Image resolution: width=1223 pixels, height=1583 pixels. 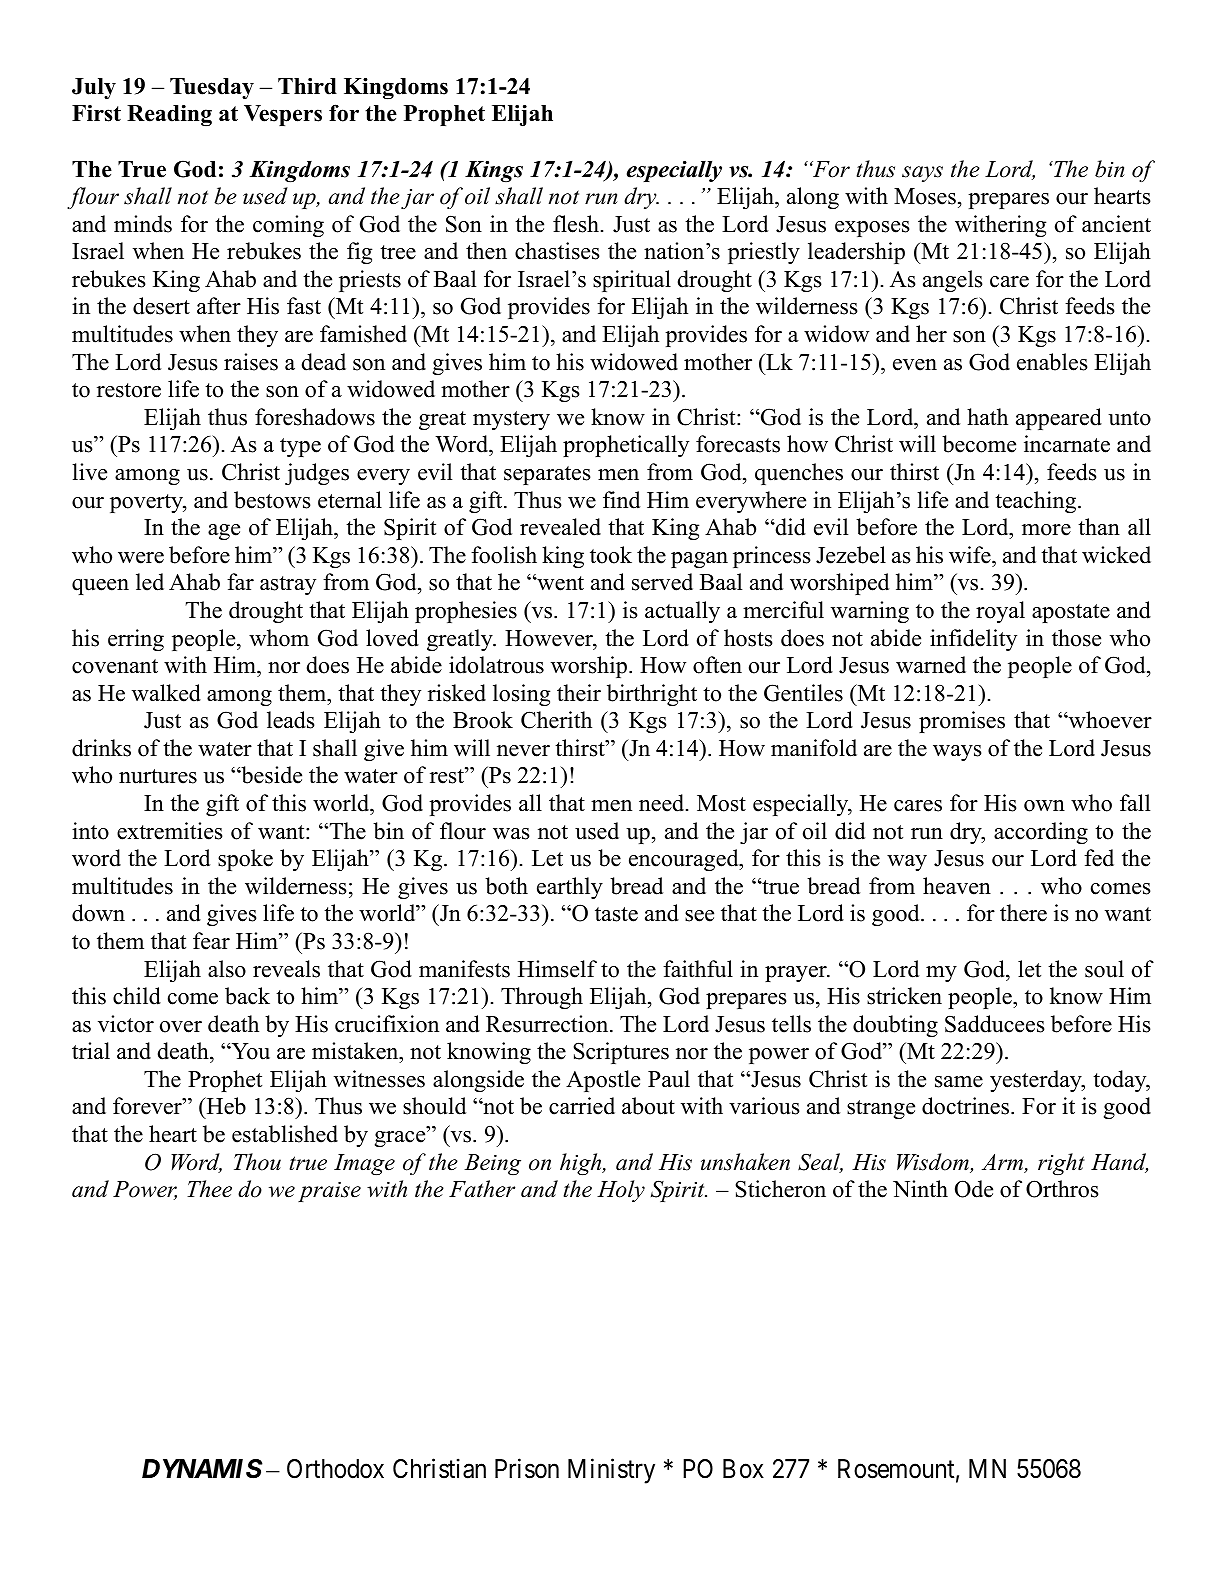 I want to click on mystery, so click(x=511, y=420).
